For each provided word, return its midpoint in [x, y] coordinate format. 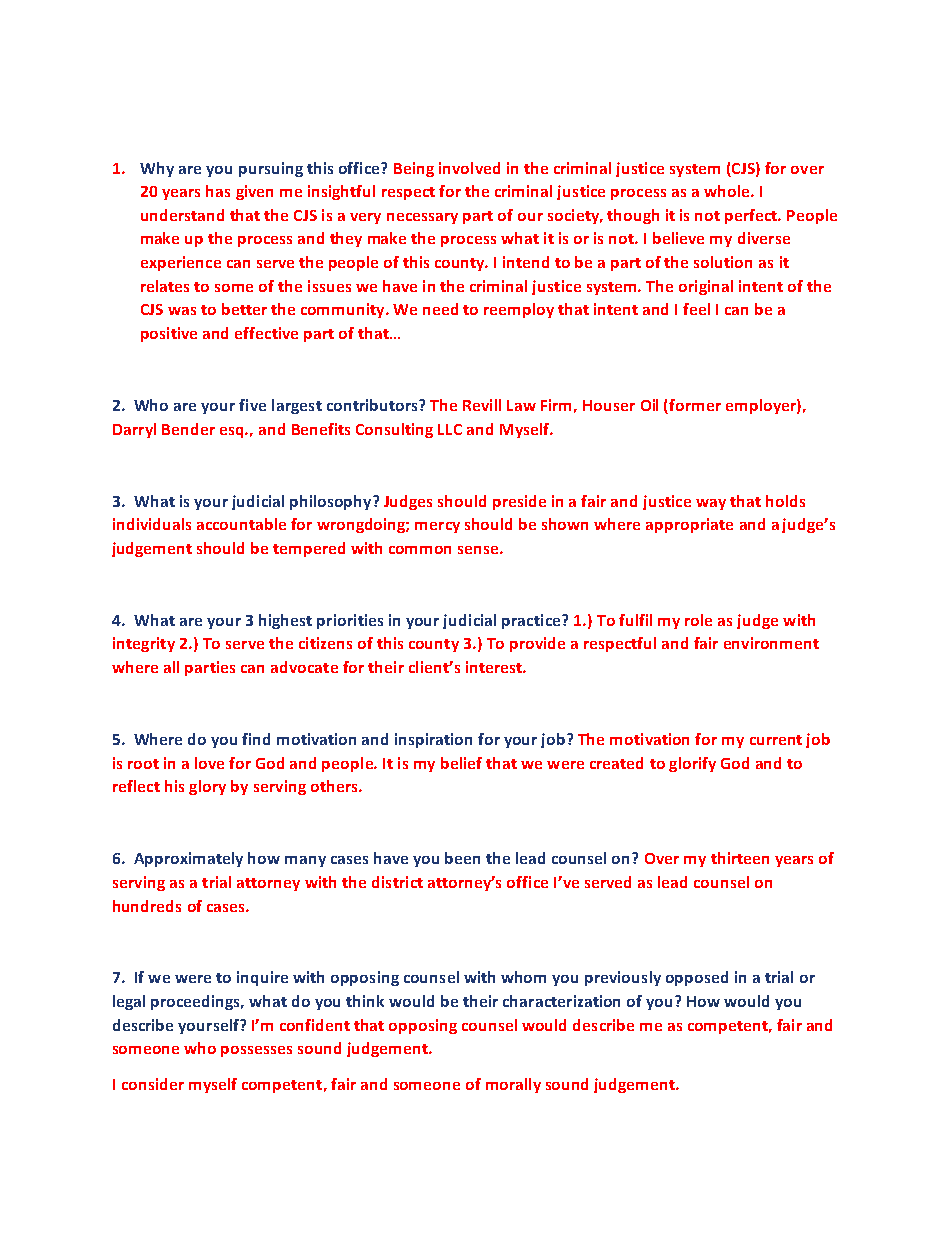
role [698, 620]
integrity [144, 644]
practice [532, 621]
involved [469, 168]
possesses [256, 1051]
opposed [697, 978]
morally [513, 1085]
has [218, 191]
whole [728, 191]
